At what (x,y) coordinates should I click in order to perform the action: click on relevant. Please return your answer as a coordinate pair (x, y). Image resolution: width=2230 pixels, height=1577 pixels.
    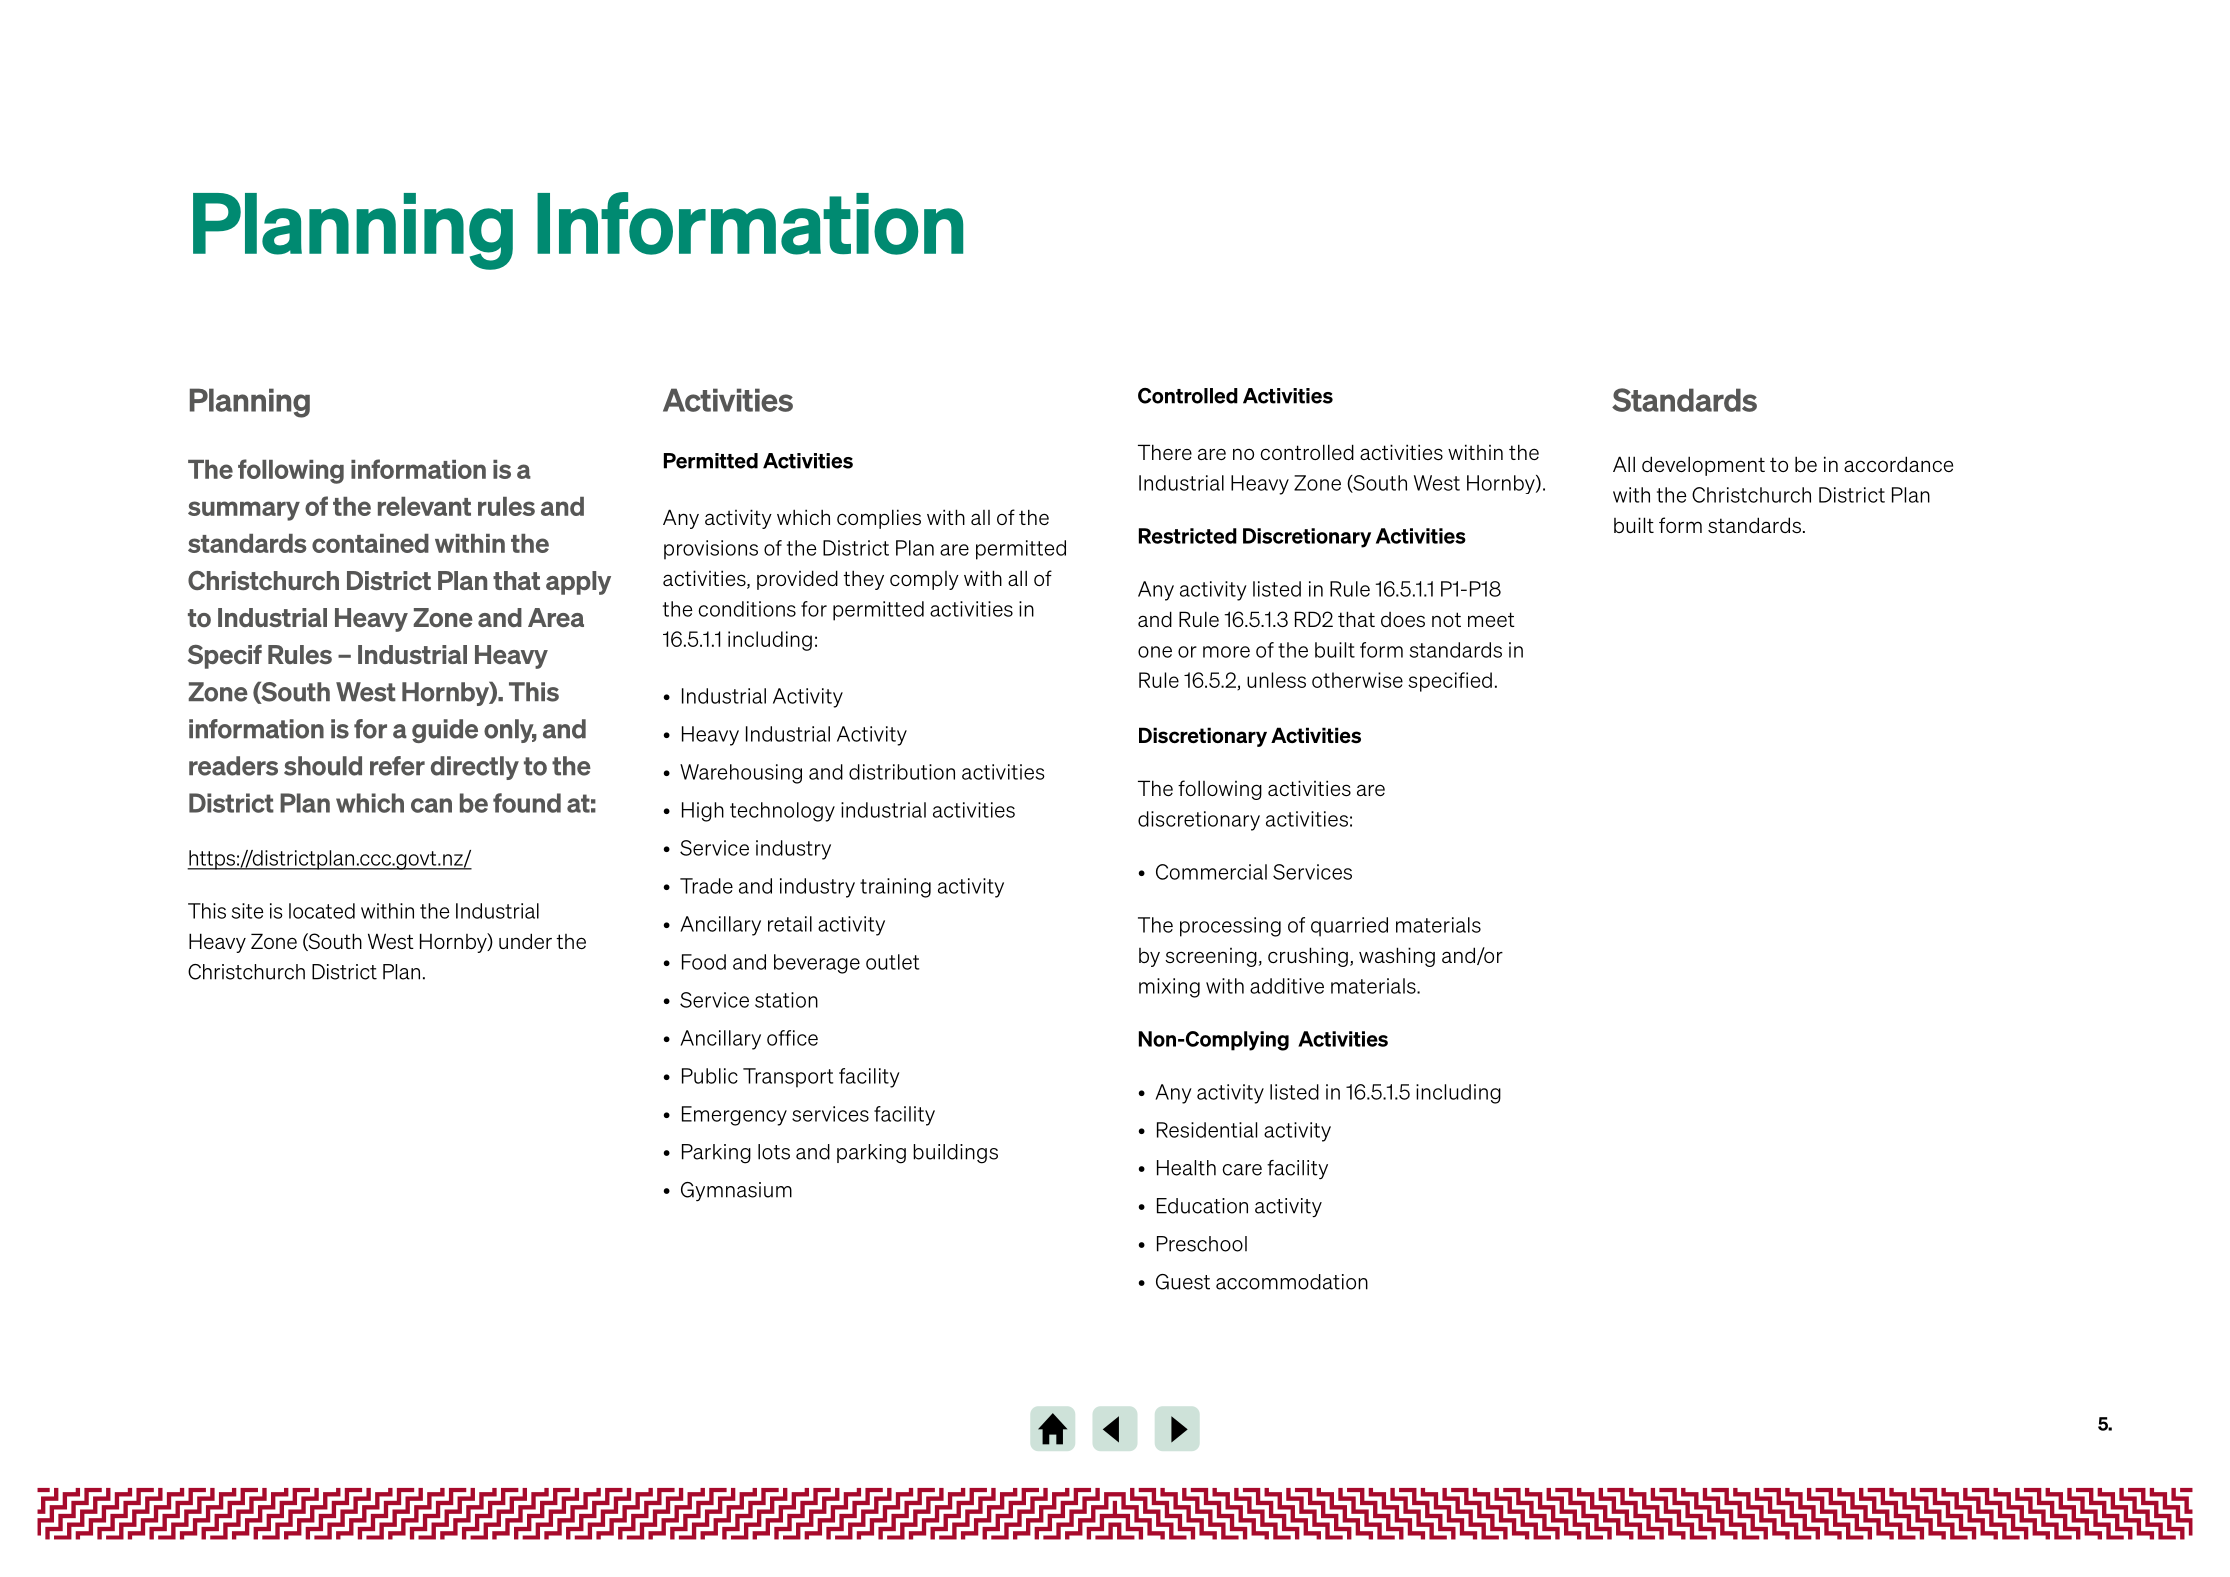
    Looking at the image, I should click on (424, 506).
